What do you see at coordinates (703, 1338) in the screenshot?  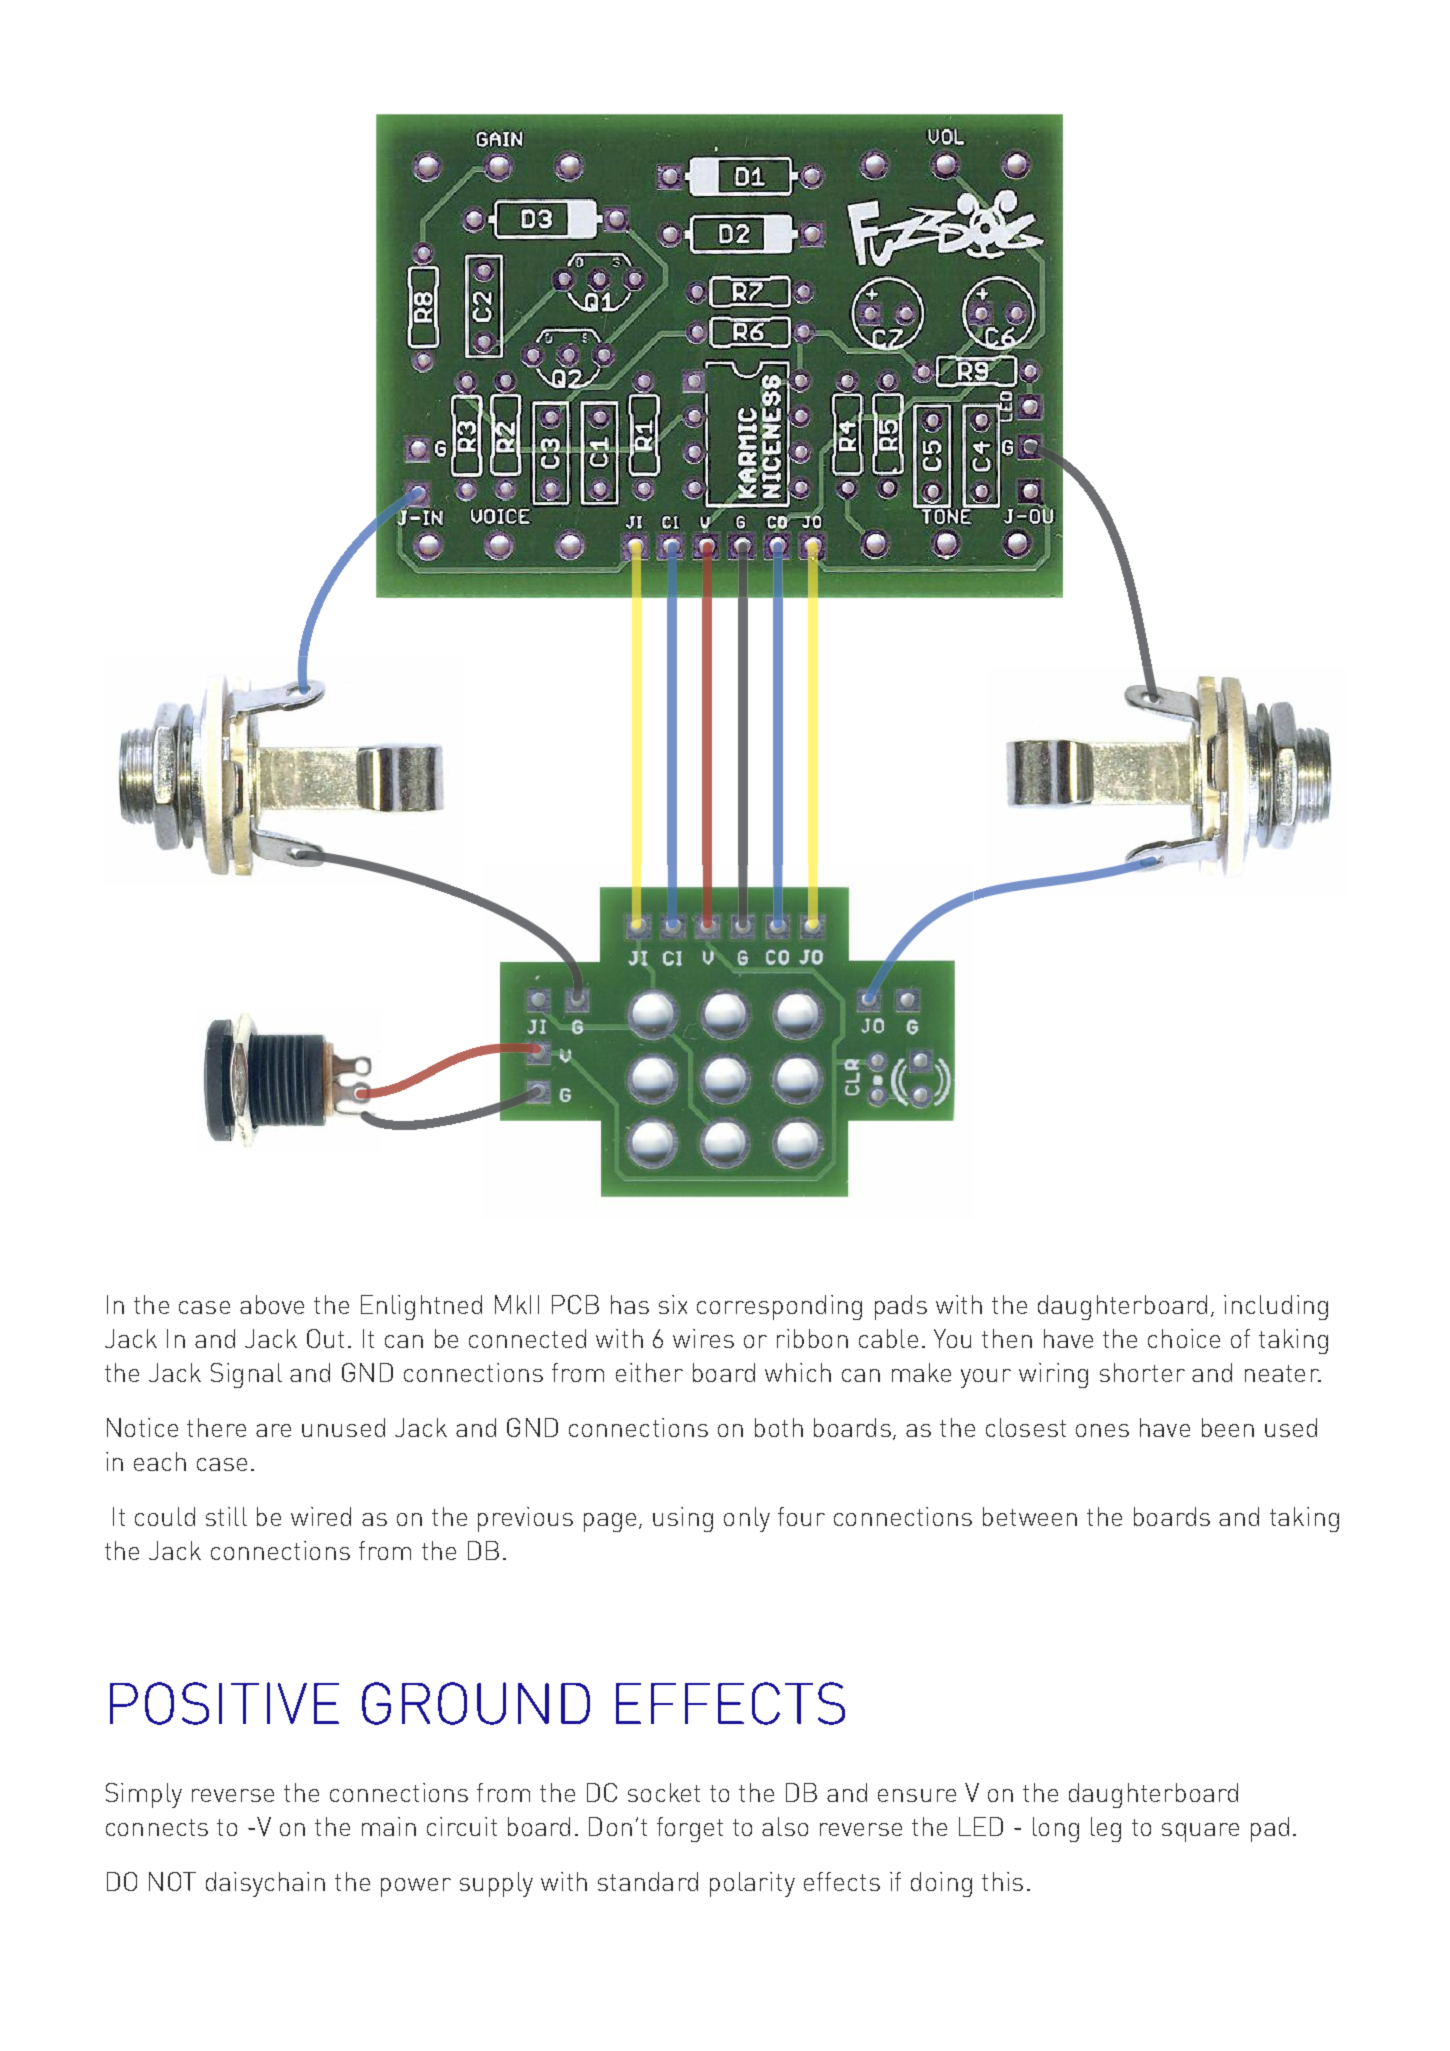 I see `wires` at bounding box center [703, 1338].
